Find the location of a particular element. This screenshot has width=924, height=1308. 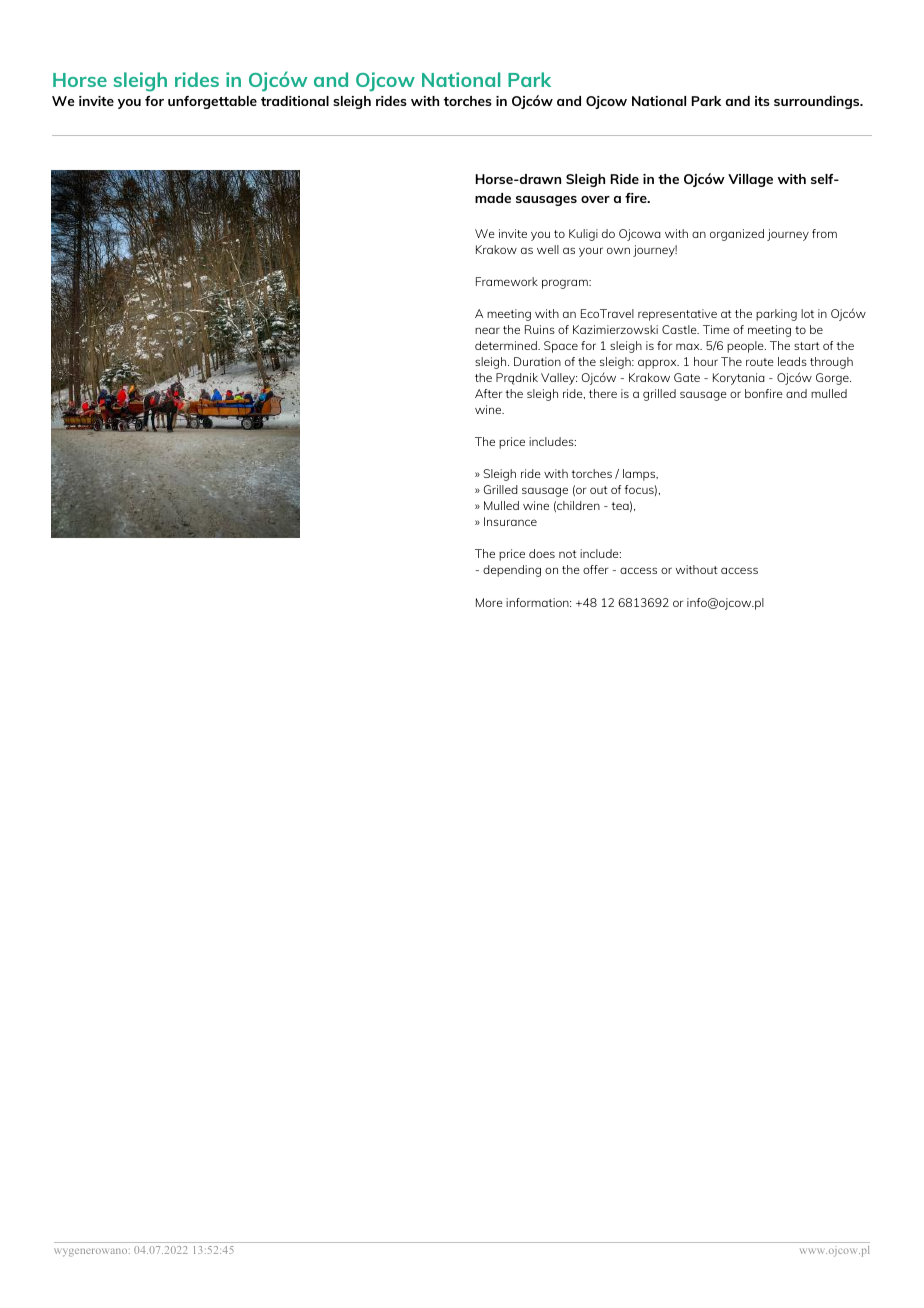

traditional is located at coordinates (295, 101).
